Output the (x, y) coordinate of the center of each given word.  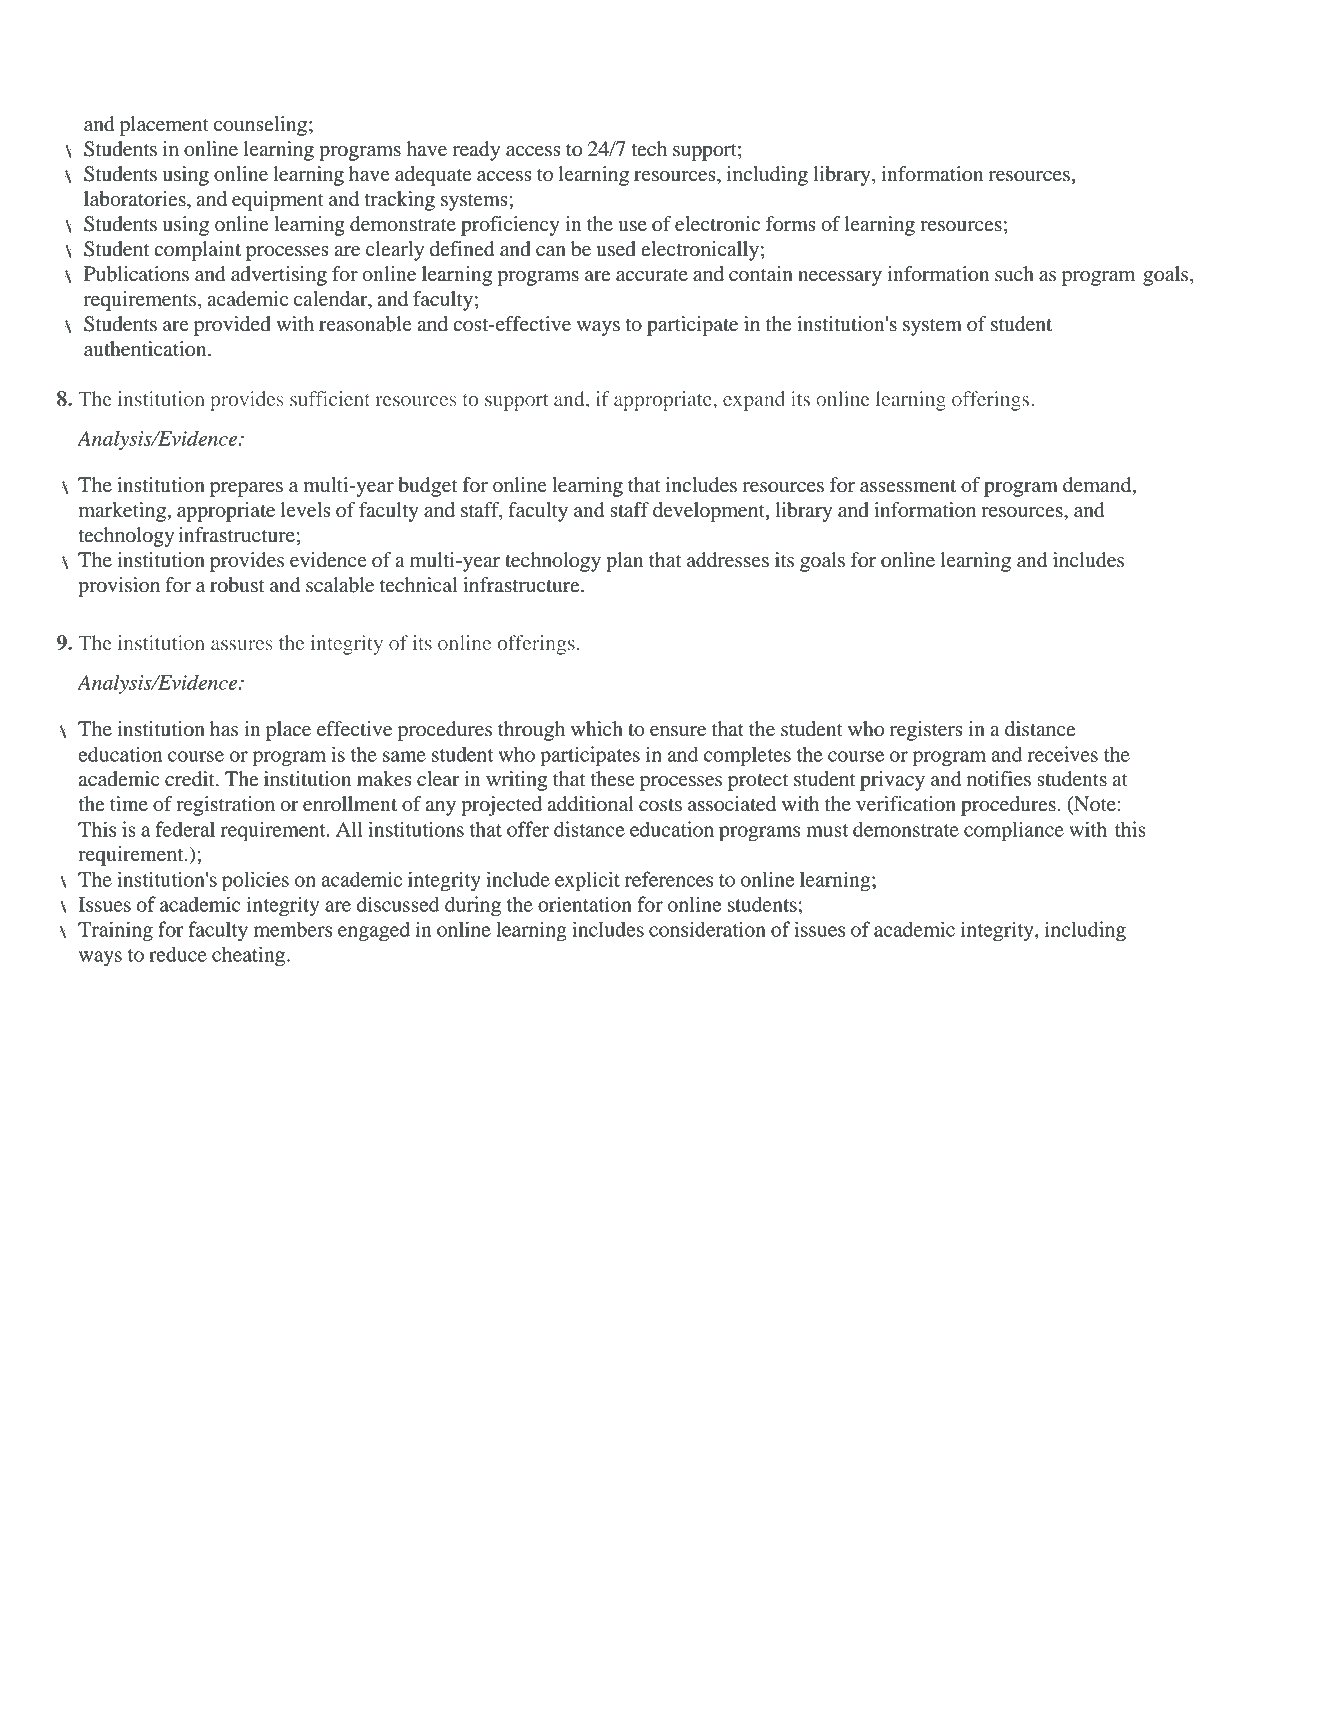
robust (237, 585)
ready (476, 151)
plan (624, 562)
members (293, 929)
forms (791, 224)
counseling (260, 126)
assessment (908, 486)
